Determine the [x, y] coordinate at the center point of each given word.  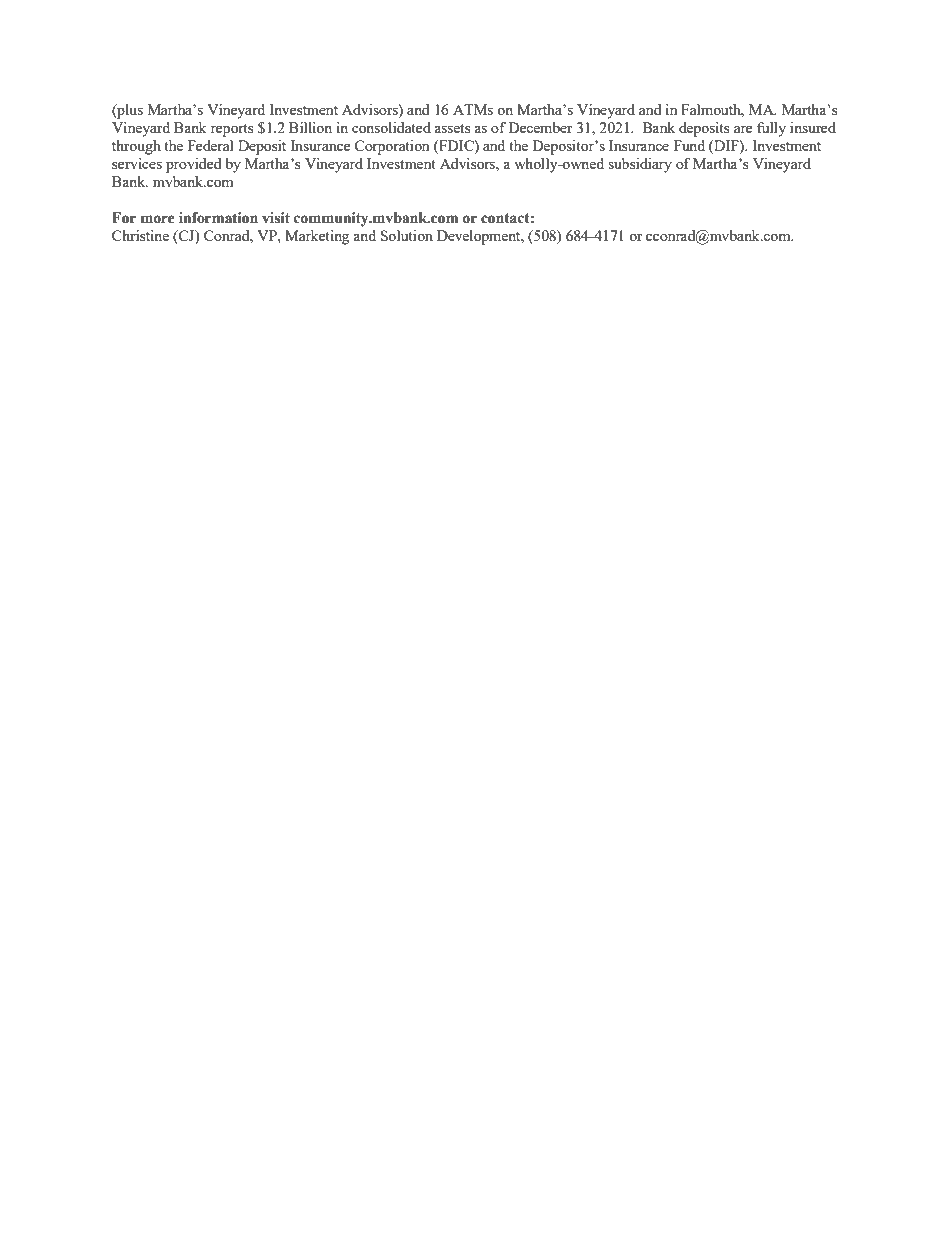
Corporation [391, 147]
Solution [407, 235]
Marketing [317, 237]
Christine [140, 235]
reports [232, 130]
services [137, 163]
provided [193, 165]
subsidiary [640, 165]
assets [453, 128]
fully [771, 129]
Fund [689, 145]
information [218, 218]
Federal [210, 145]
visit [276, 218]
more [158, 219]
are [743, 129]
